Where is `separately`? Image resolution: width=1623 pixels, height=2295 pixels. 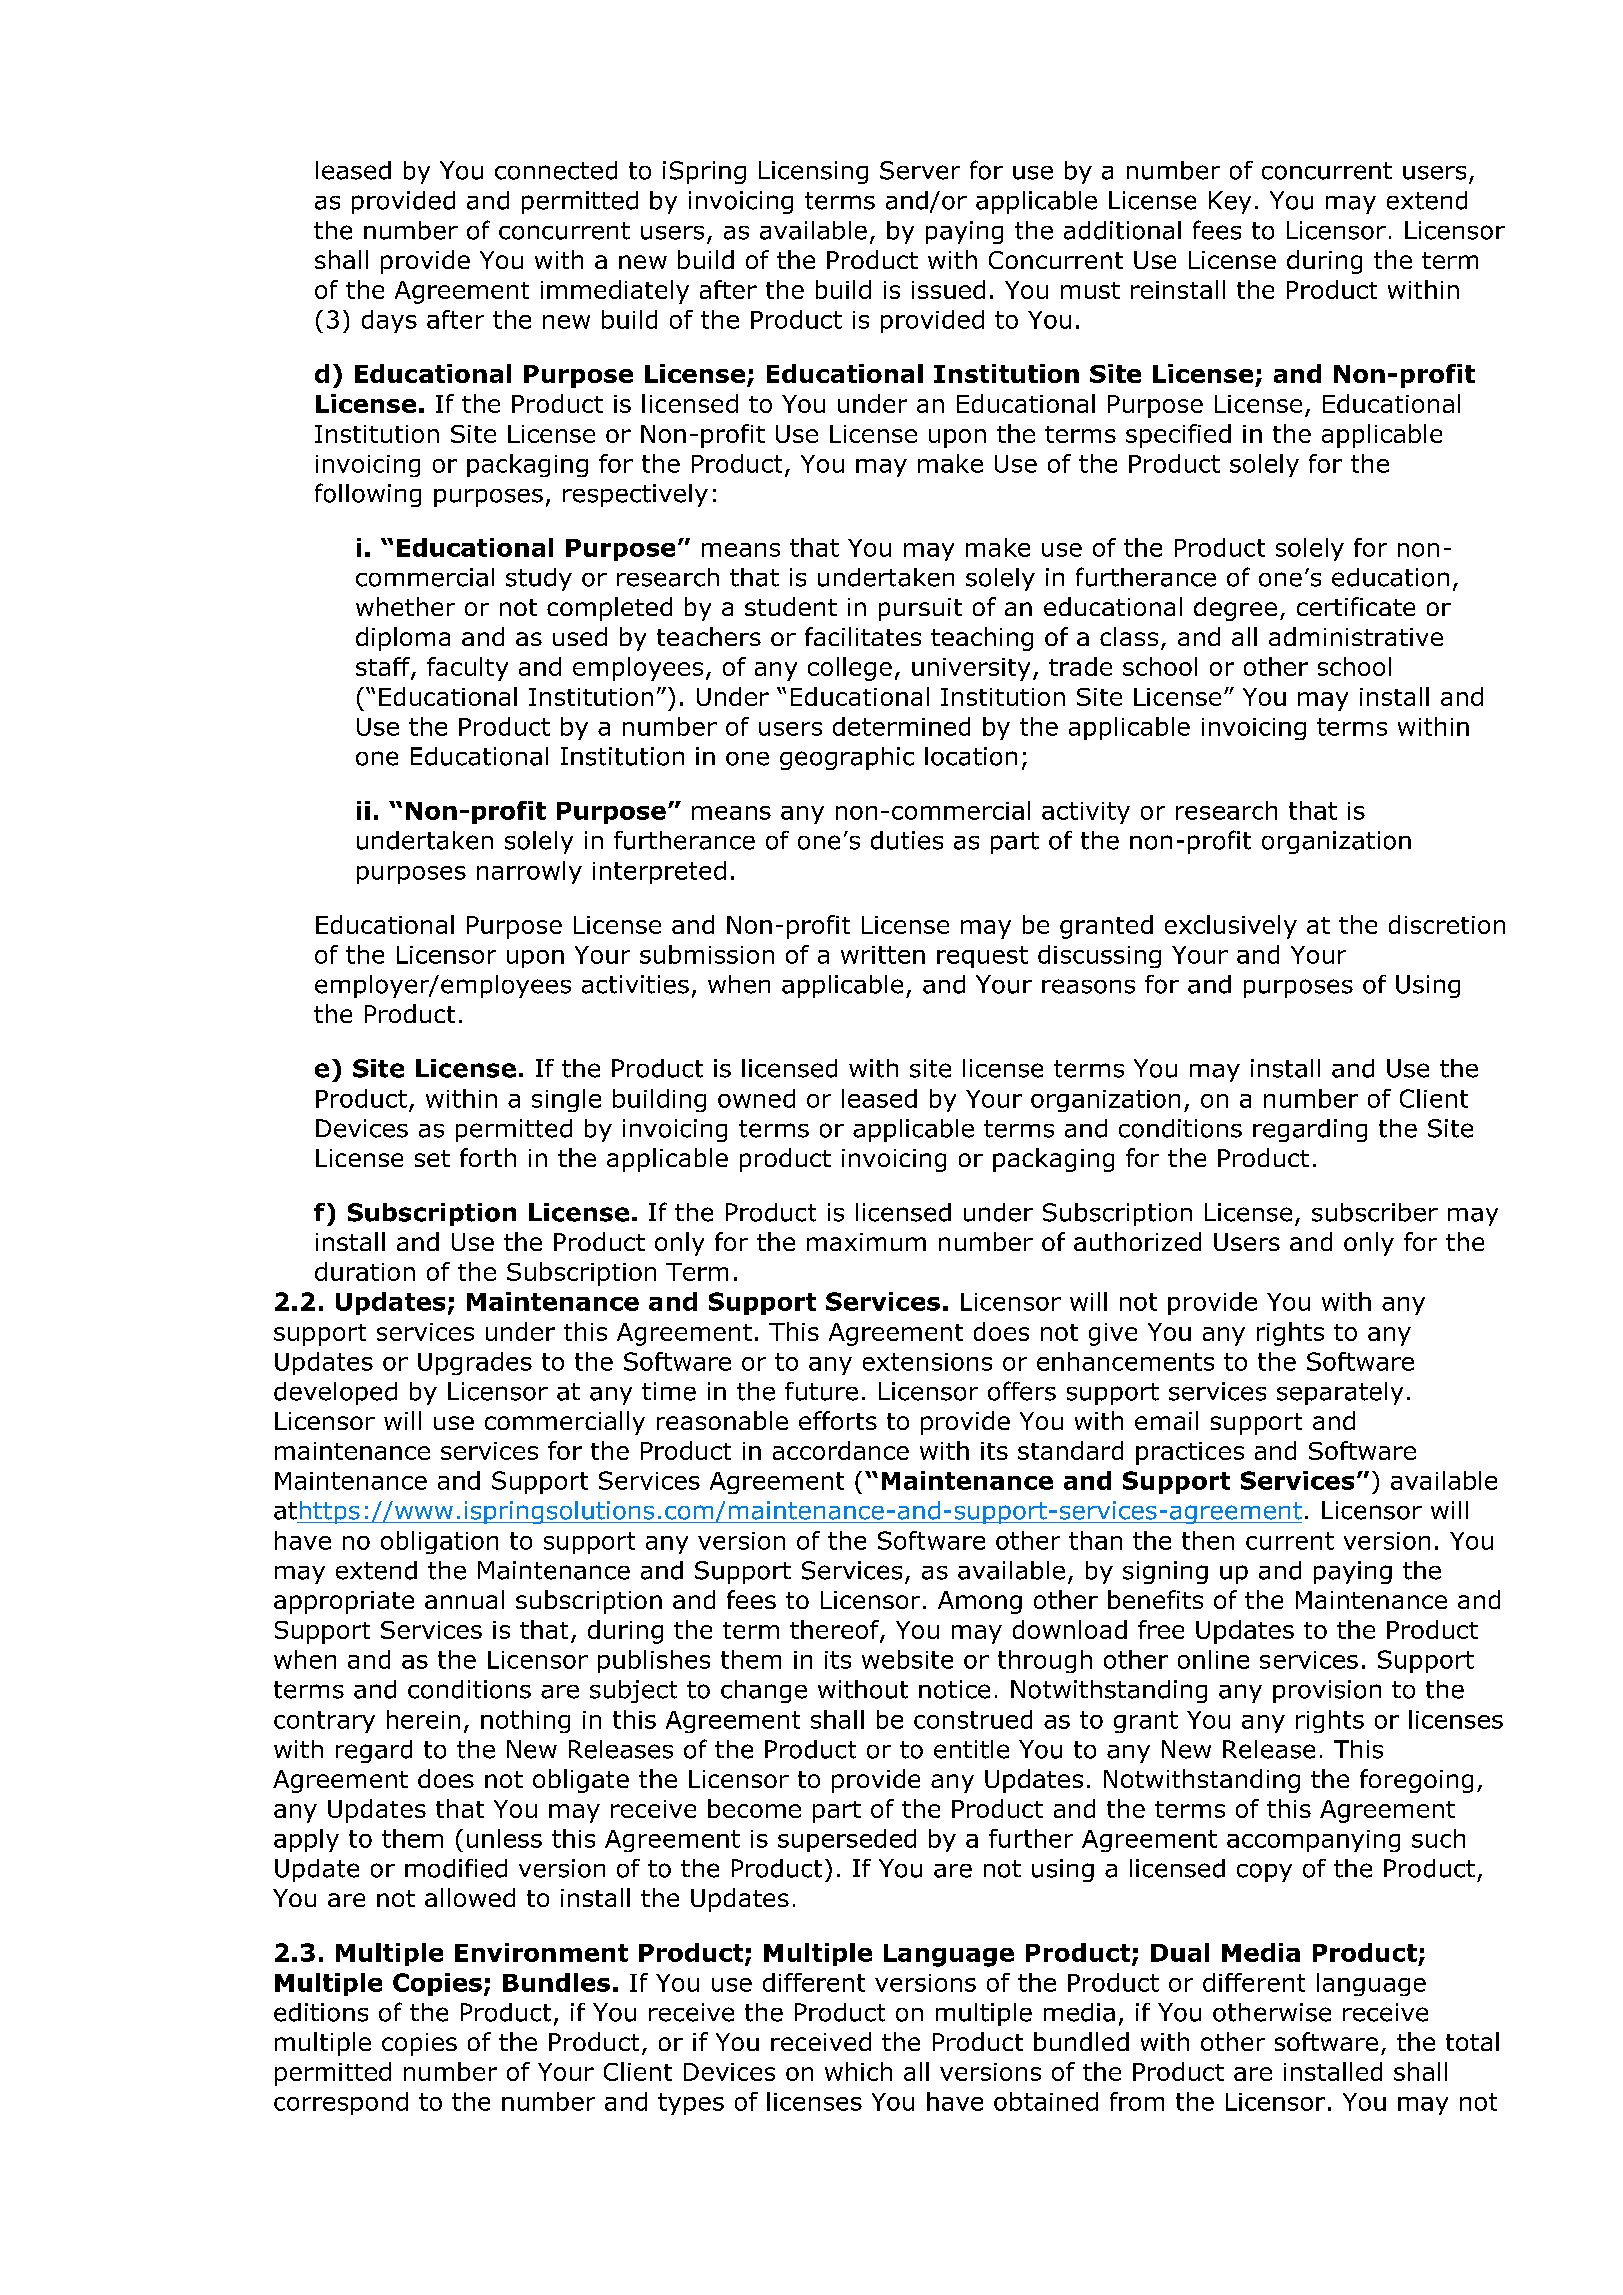
separately is located at coordinates (1340, 1393).
